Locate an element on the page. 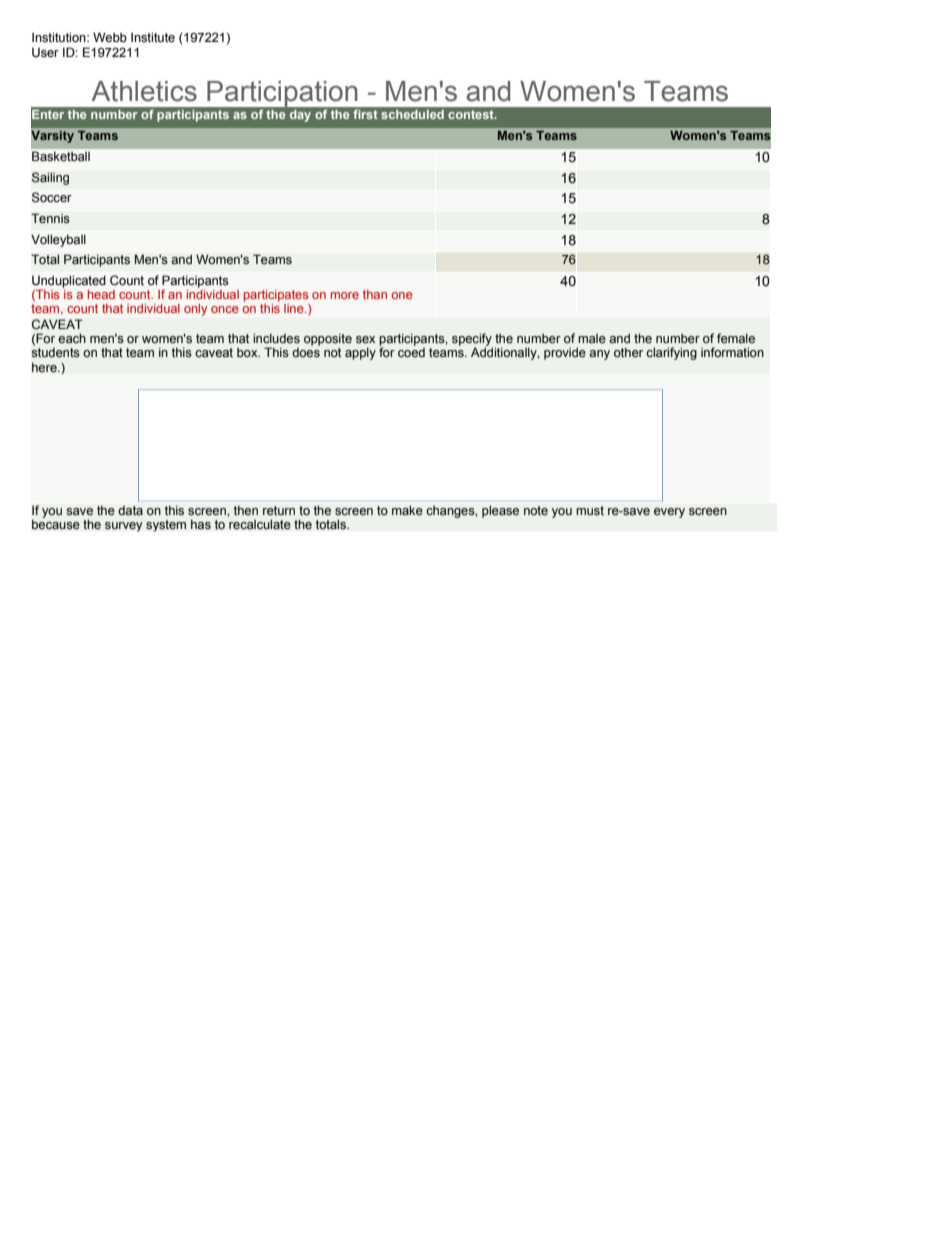 This document has width=952, height=1233. Webb is located at coordinates (110, 37).
